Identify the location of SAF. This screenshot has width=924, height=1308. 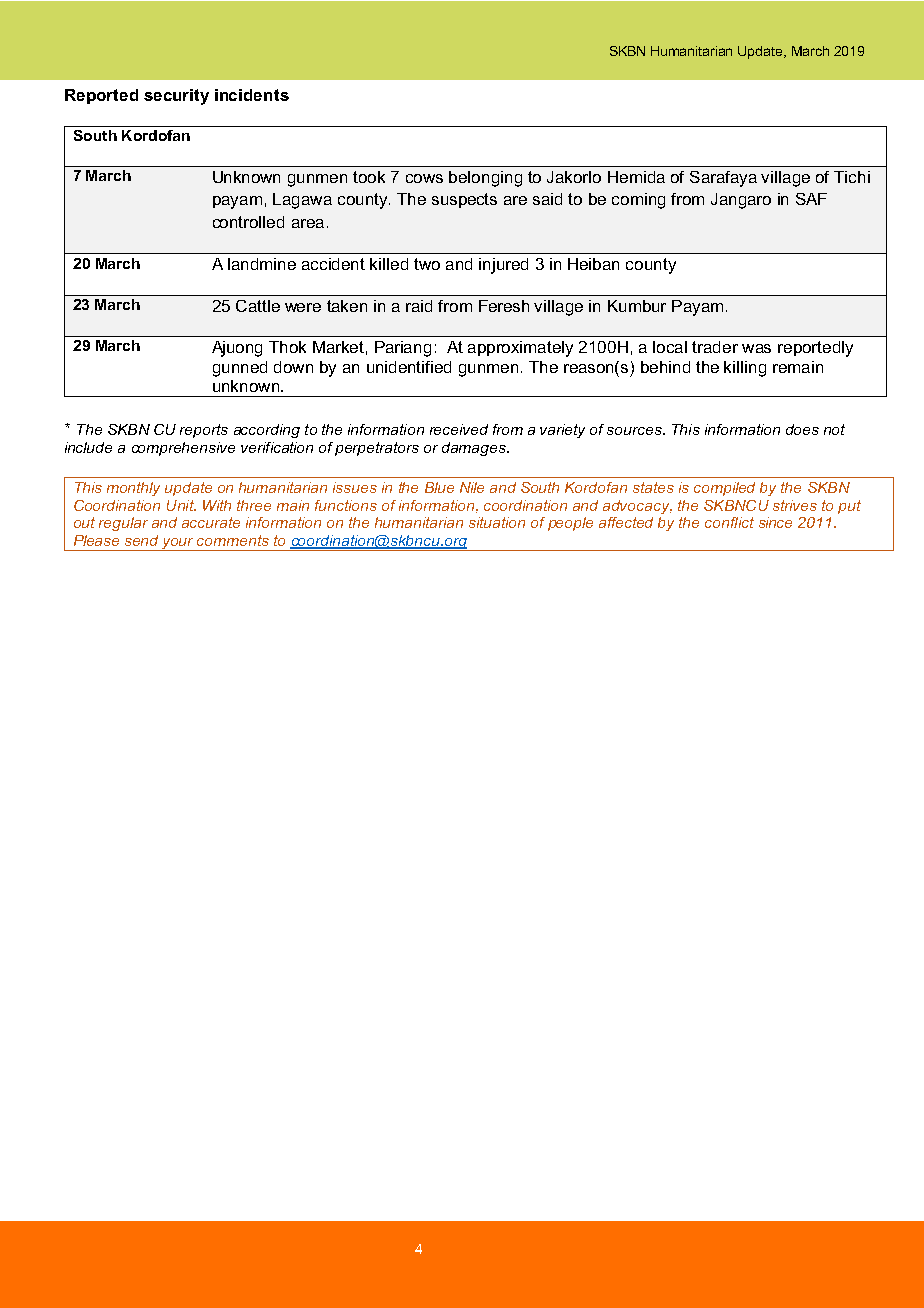
(811, 199).
